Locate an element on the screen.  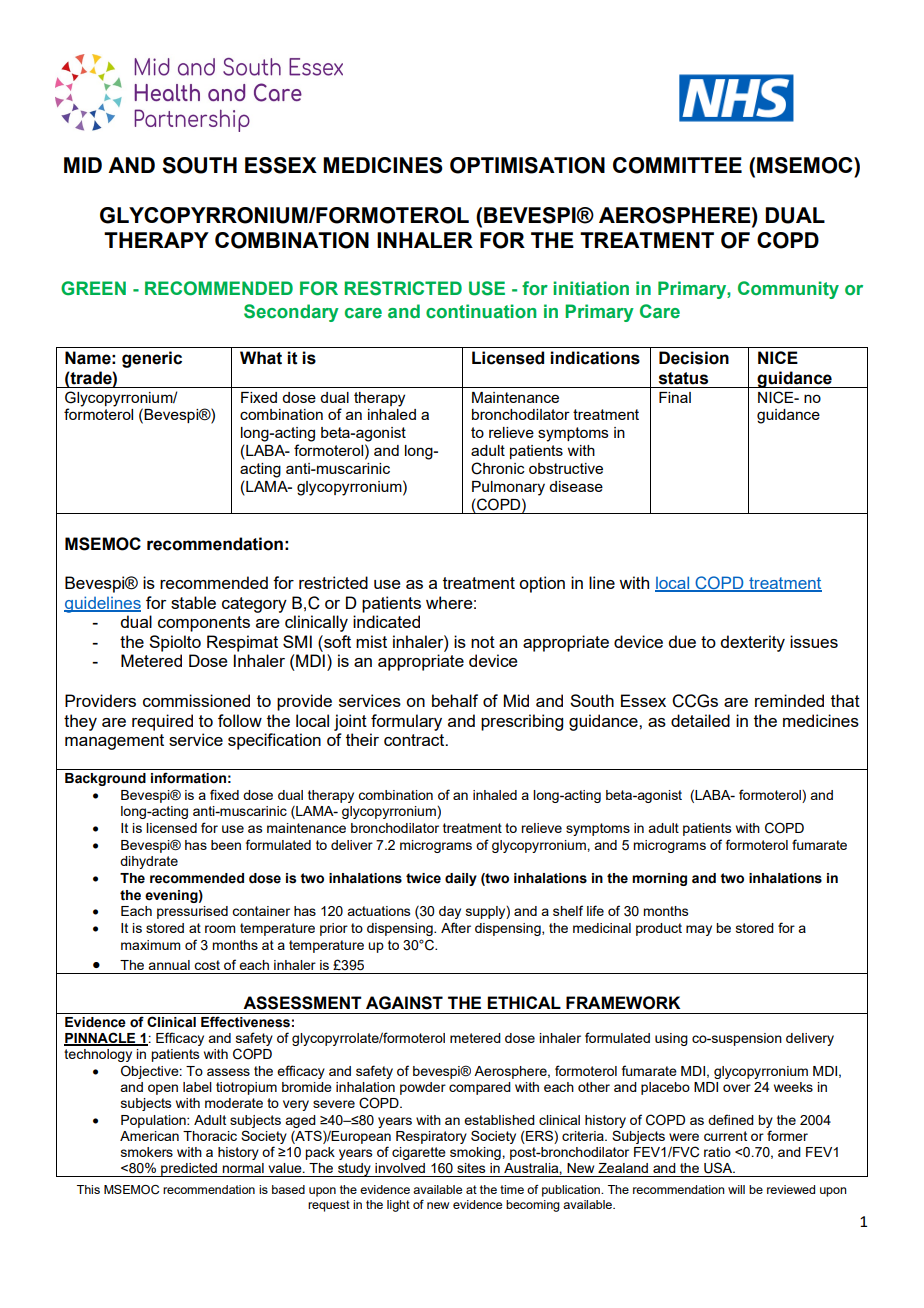
morning is located at coordinates (659, 879).
